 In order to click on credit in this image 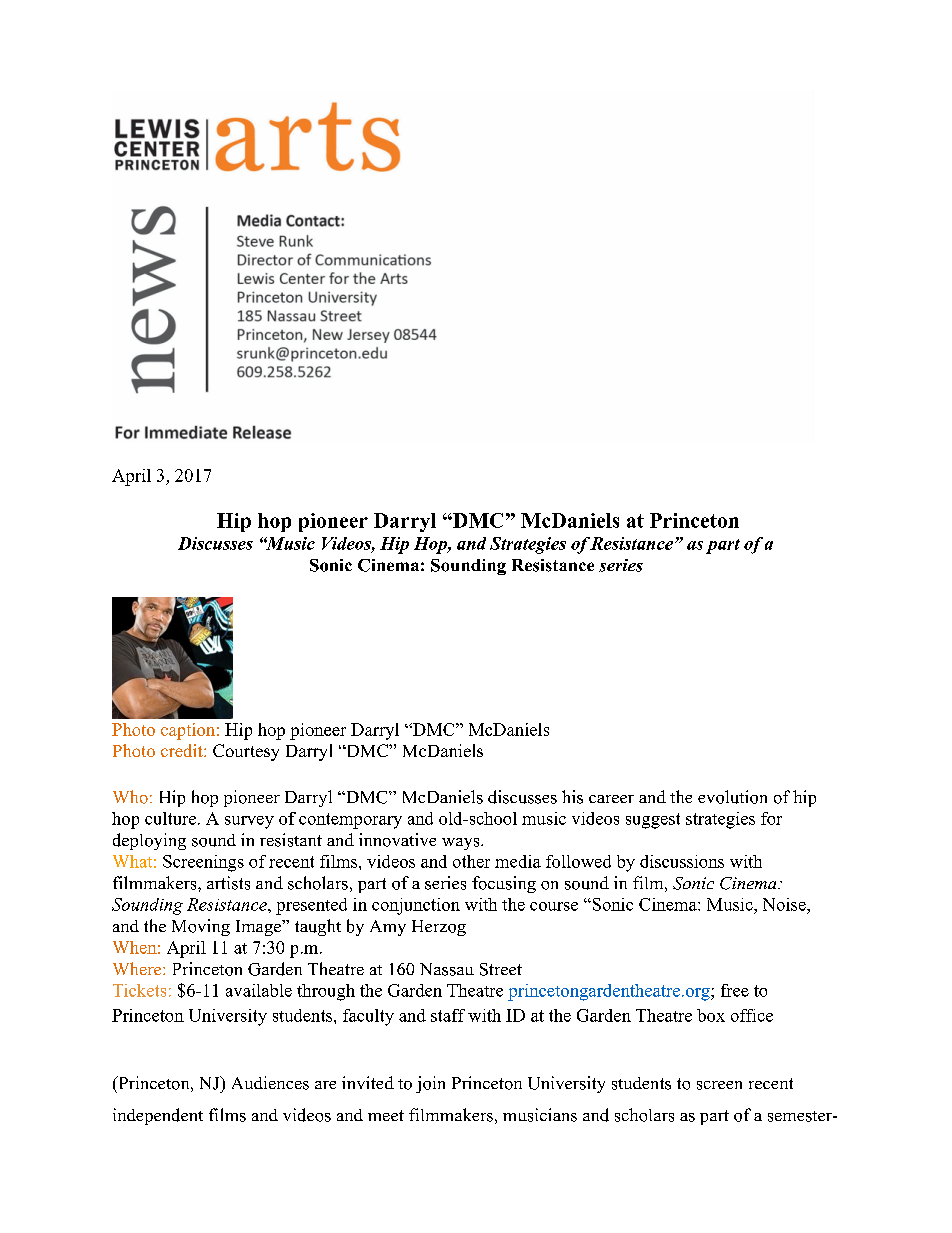, I will do `click(183, 750)`.
